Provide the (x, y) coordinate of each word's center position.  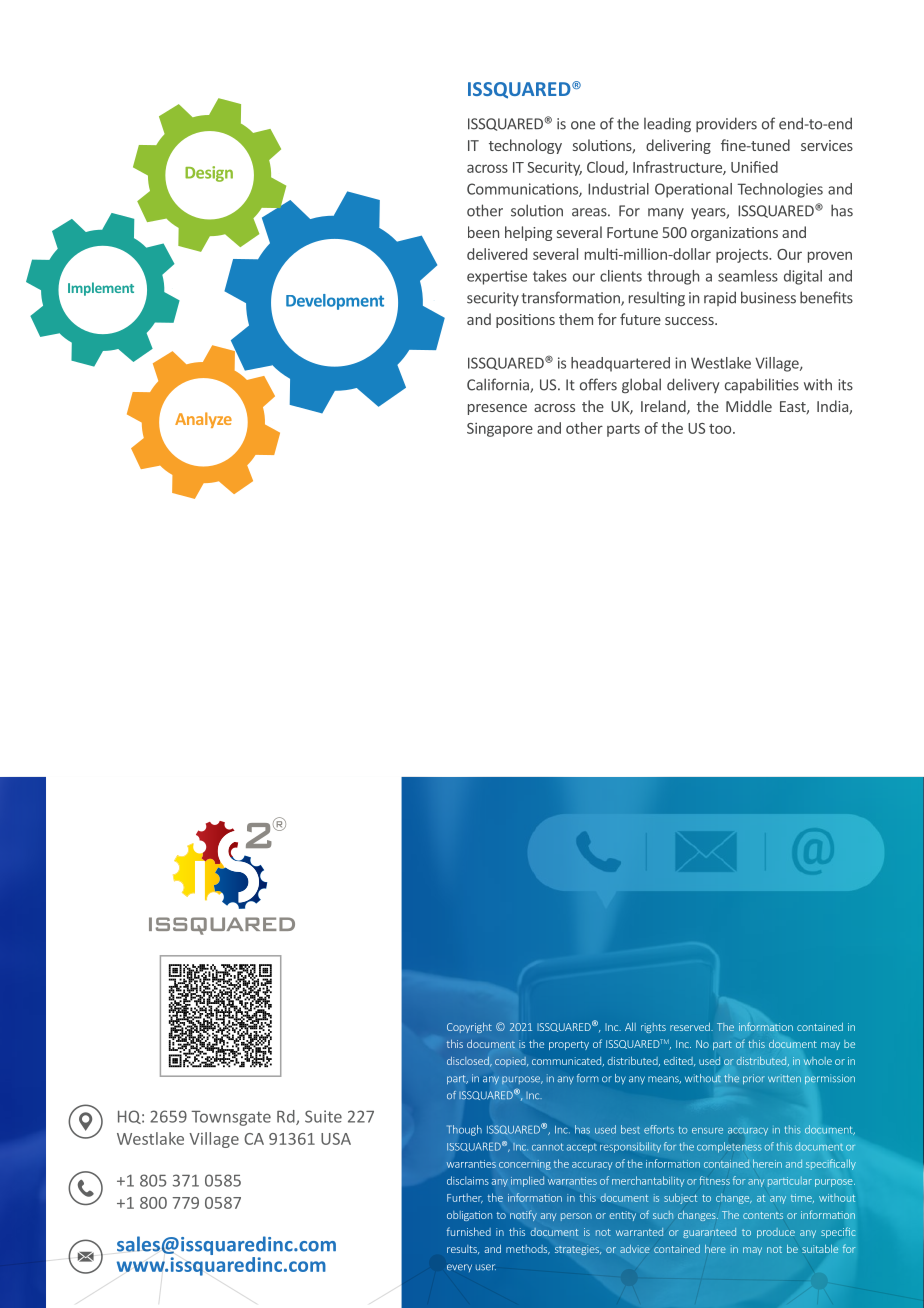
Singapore (500, 430)
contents (763, 1215)
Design (209, 174)
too (721, 429)
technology (525, 146)
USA (336, 1139)
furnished (469, 1231)
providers (726, 124)
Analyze (203, 420)
